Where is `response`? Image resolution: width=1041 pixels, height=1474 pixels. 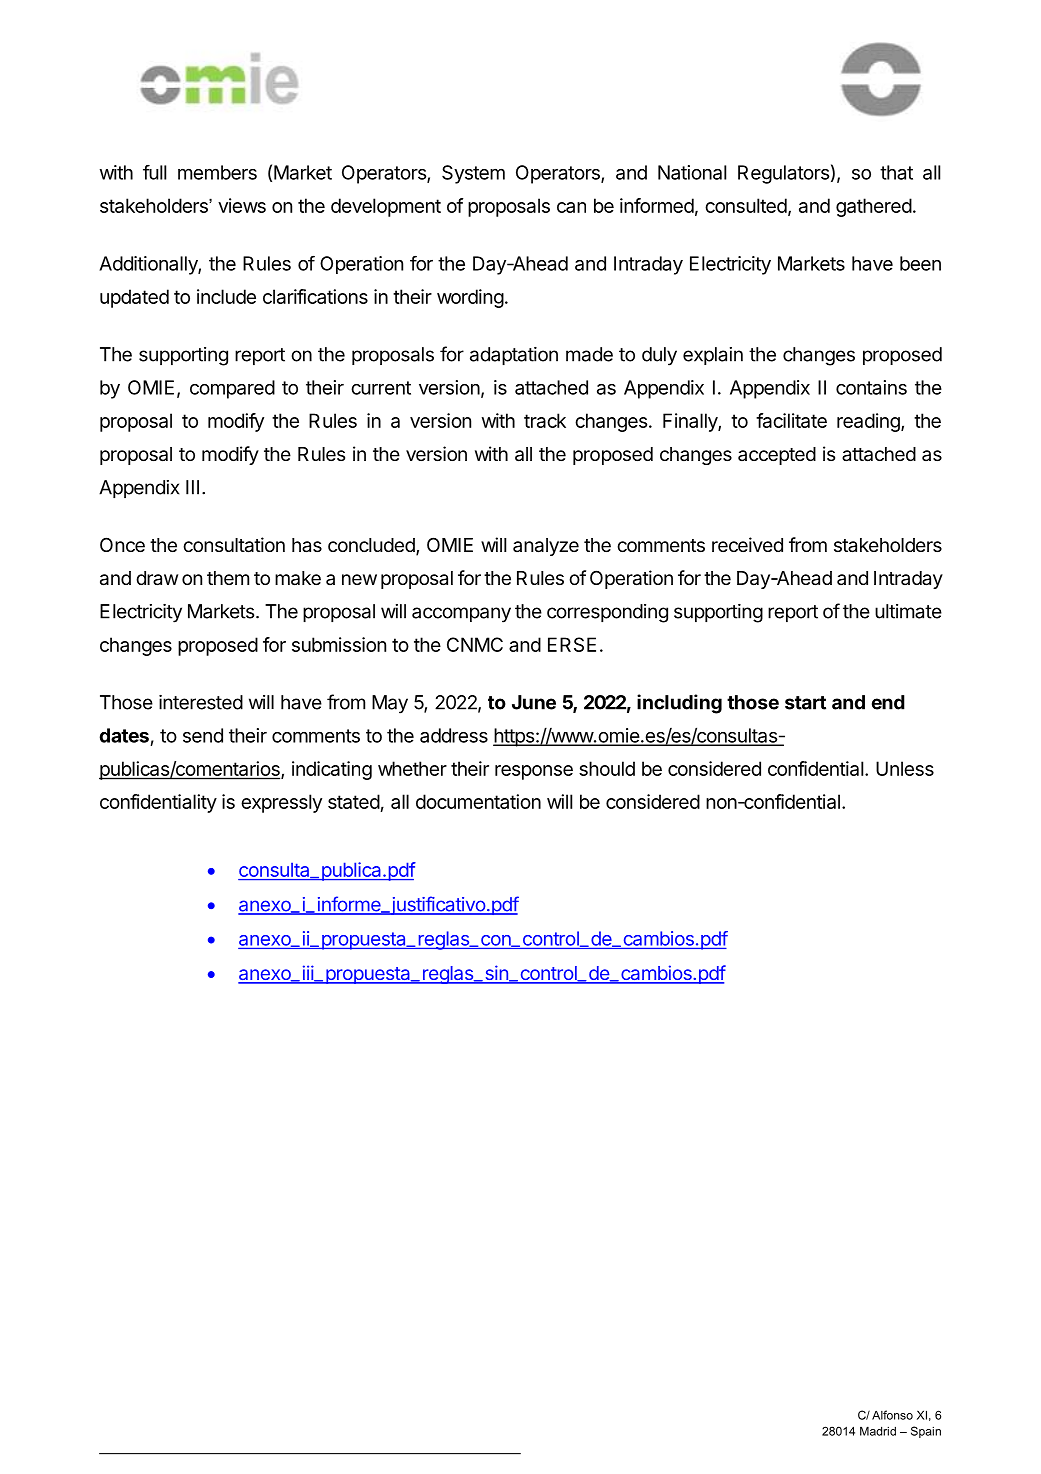 response is located at coordinates (534, 772).
